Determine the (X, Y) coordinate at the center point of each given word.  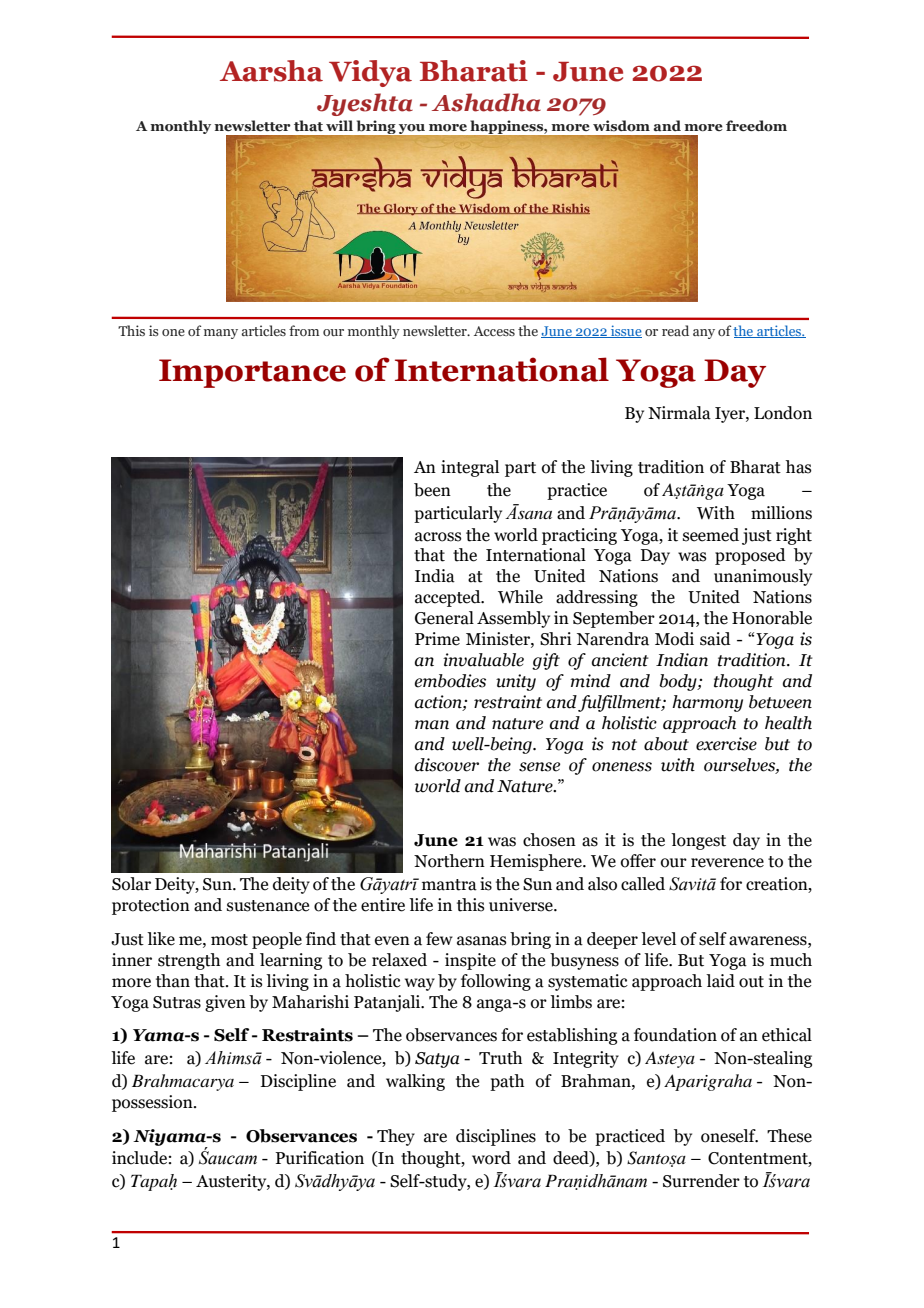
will (339, 125)
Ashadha (486, 102)
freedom (756, 126)
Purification (319, 1158)
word (491, 1158)
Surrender (701, 1181)
